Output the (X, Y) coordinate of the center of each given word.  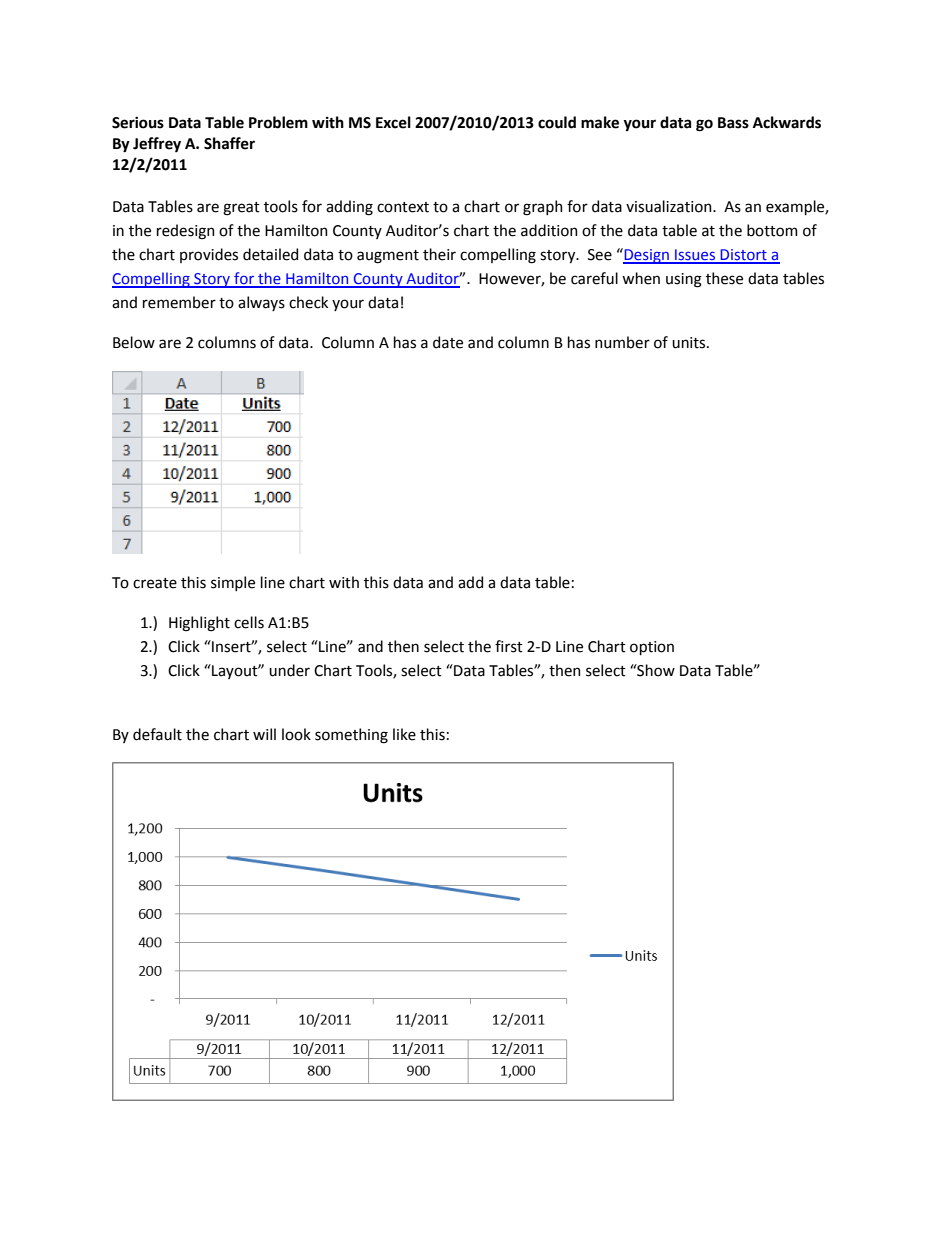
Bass (733, 123)
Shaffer (229, 143)
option (652, 648)
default (157, 734)
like (404, 734)
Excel (393, 122)
